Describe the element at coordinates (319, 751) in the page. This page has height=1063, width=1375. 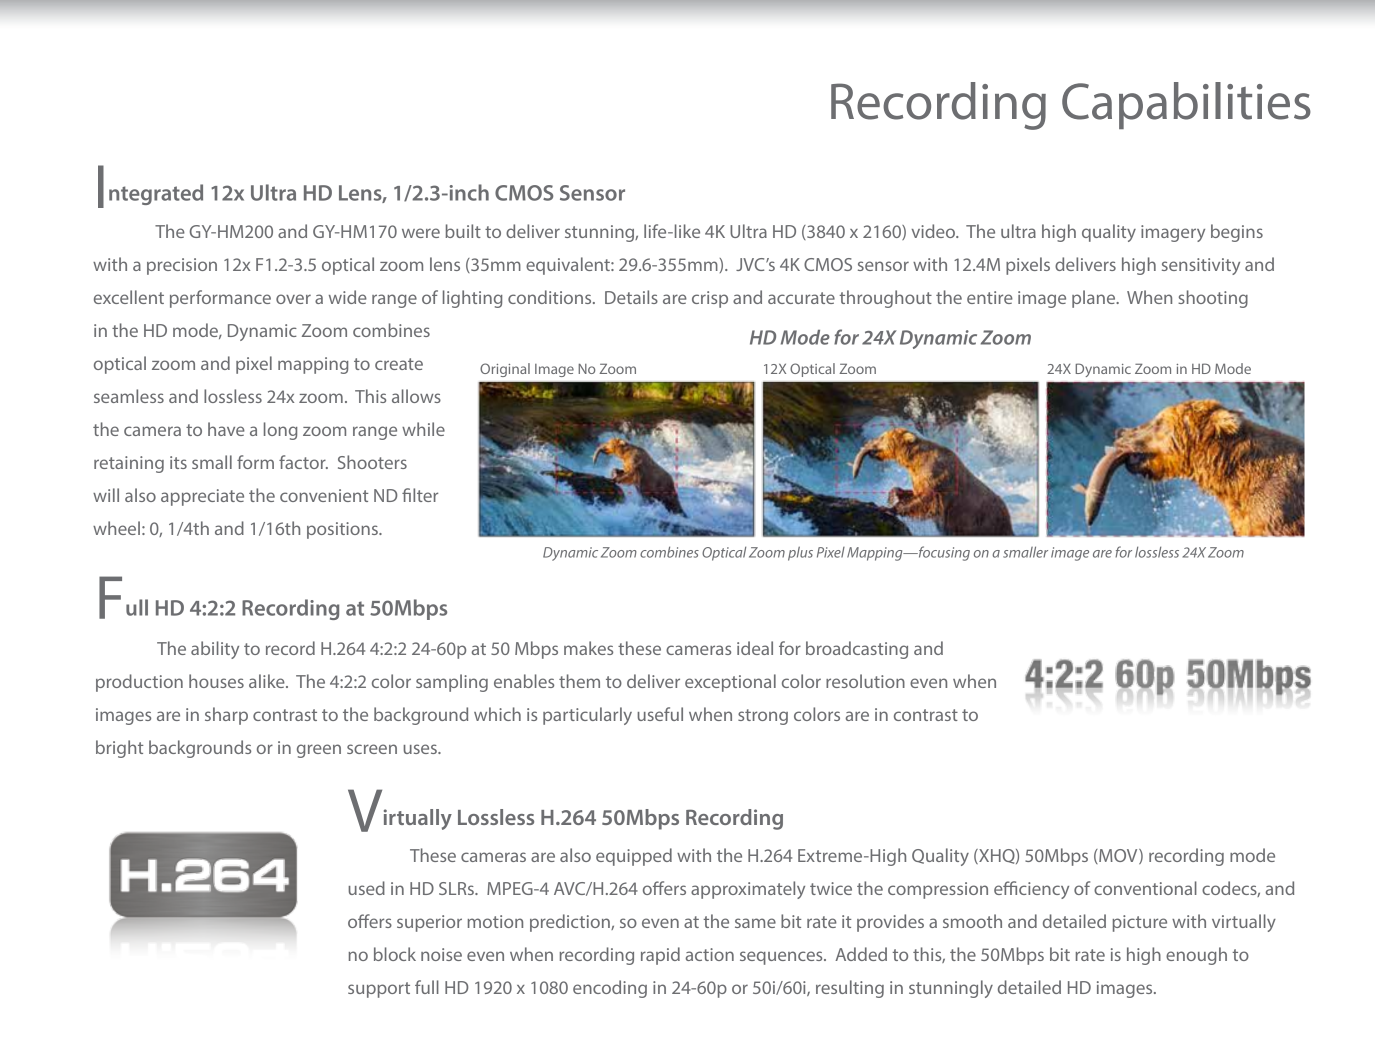
I see `green` at that location.
